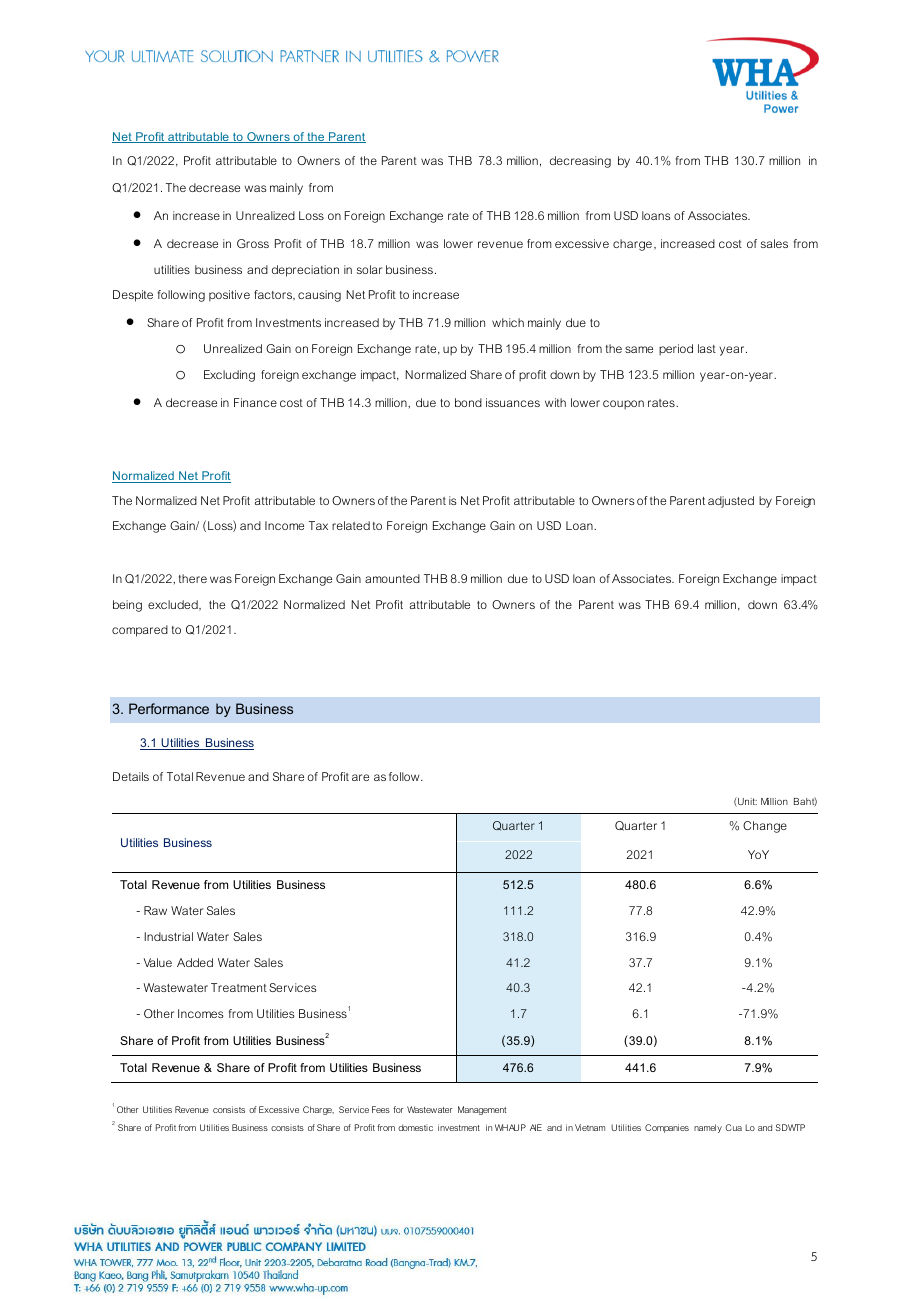 The height and width of the image is (1309, 924). Describe the element at coordinates (392, 578) in the image. I see `amounted` at that location.
